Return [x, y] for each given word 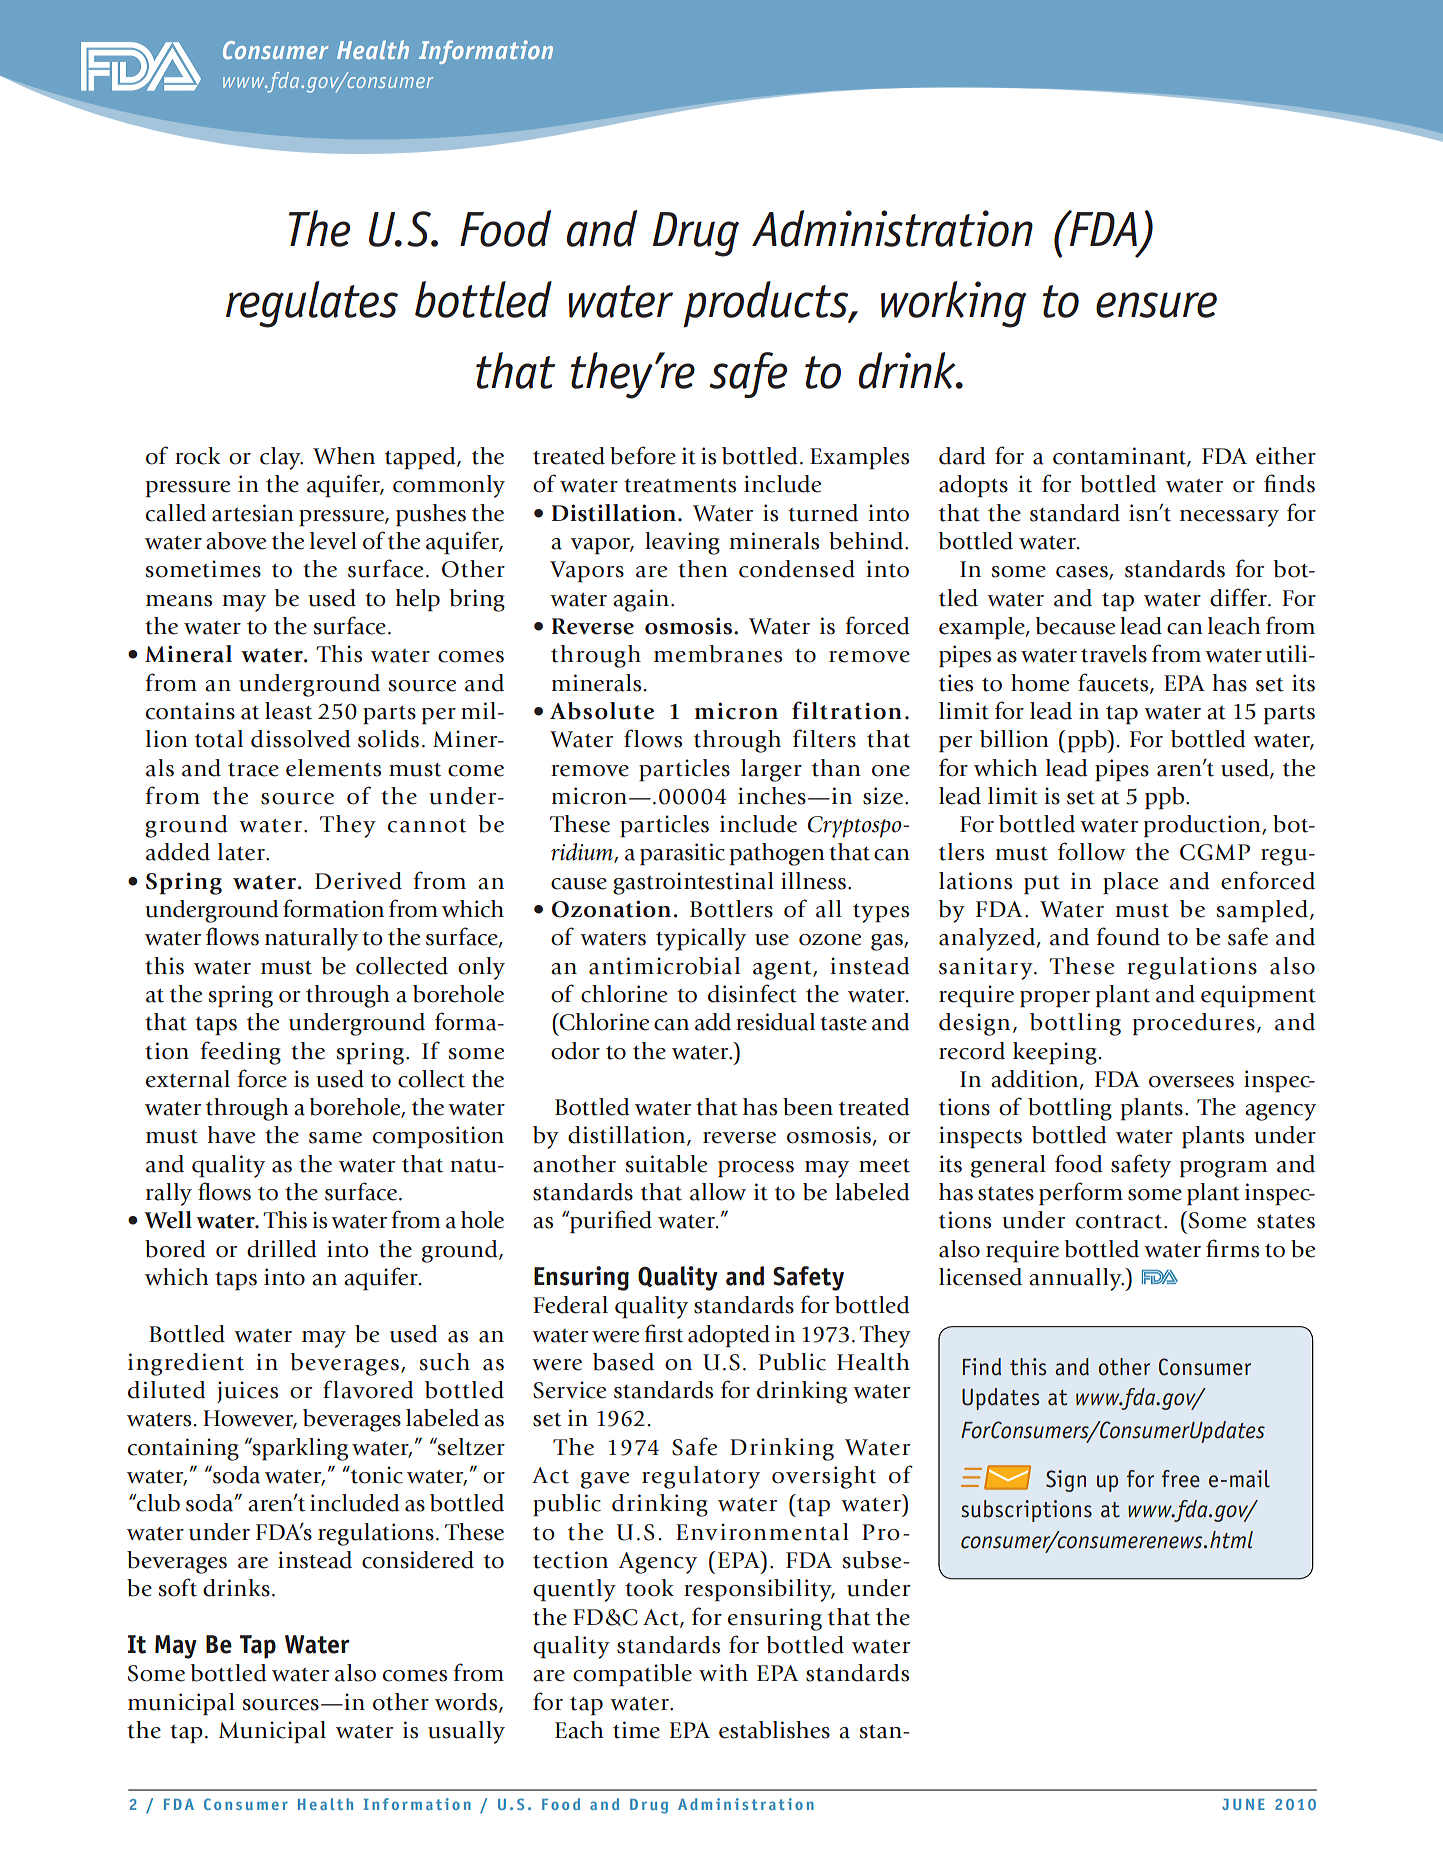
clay [281, 458]
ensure [1156, 305]
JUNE [1243, 1804]
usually [466, 1732]
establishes [774, 1730]
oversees [1191, 1082]
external [188, 1079]
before [643, 455]
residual [775, 1022]
